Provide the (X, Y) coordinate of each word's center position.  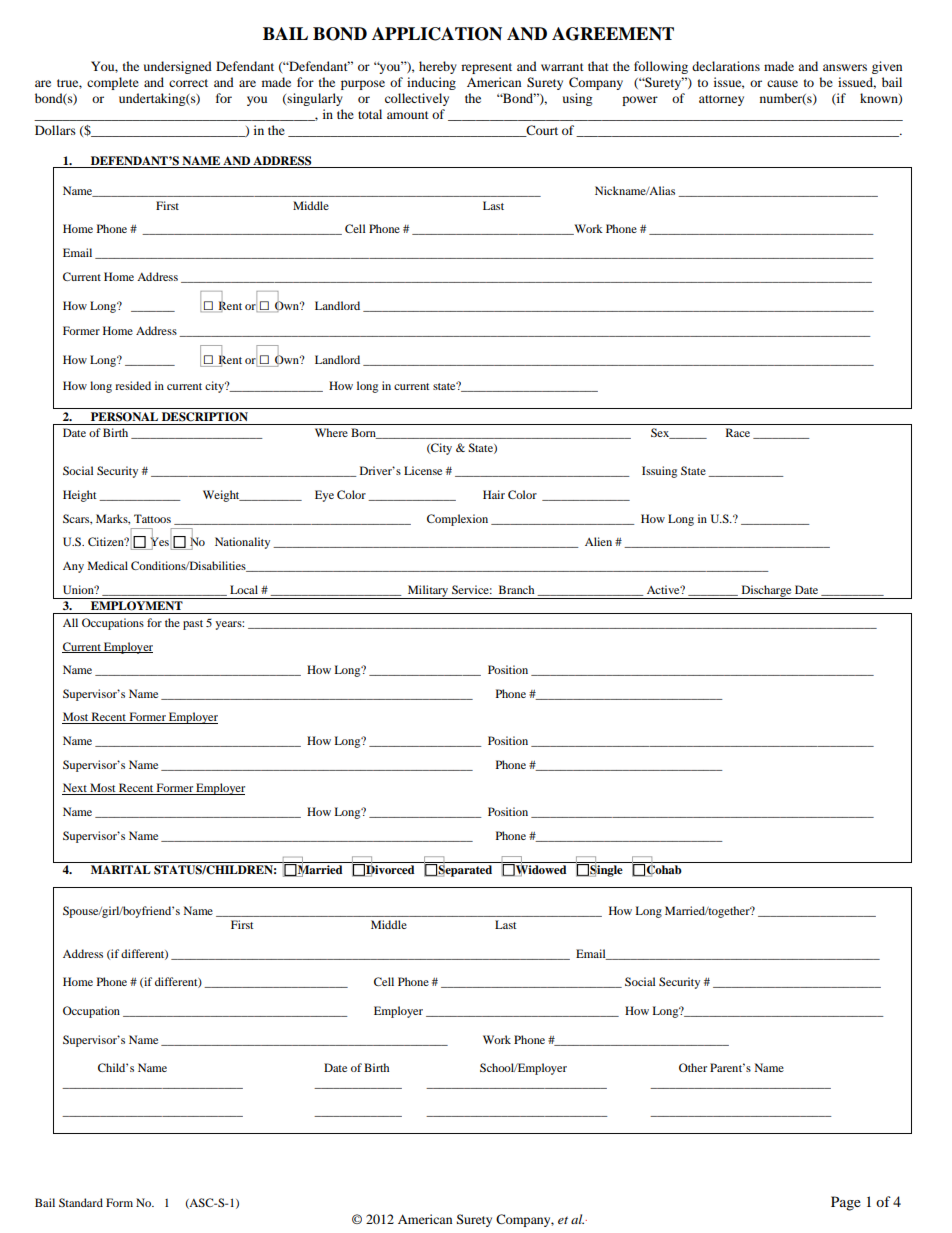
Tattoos (152, 518)
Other (693, 1067)
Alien (598, 541)
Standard (81, 1202)
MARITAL (121, 869)
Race (738, 432)
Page (846, 1203)
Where (331, 432)
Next (75, 789)
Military (428, 592)
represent (486, 68)
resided (133, 385)
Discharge (766, 592)
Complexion (457, 520)
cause (782, 83)
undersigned (178, 67)
